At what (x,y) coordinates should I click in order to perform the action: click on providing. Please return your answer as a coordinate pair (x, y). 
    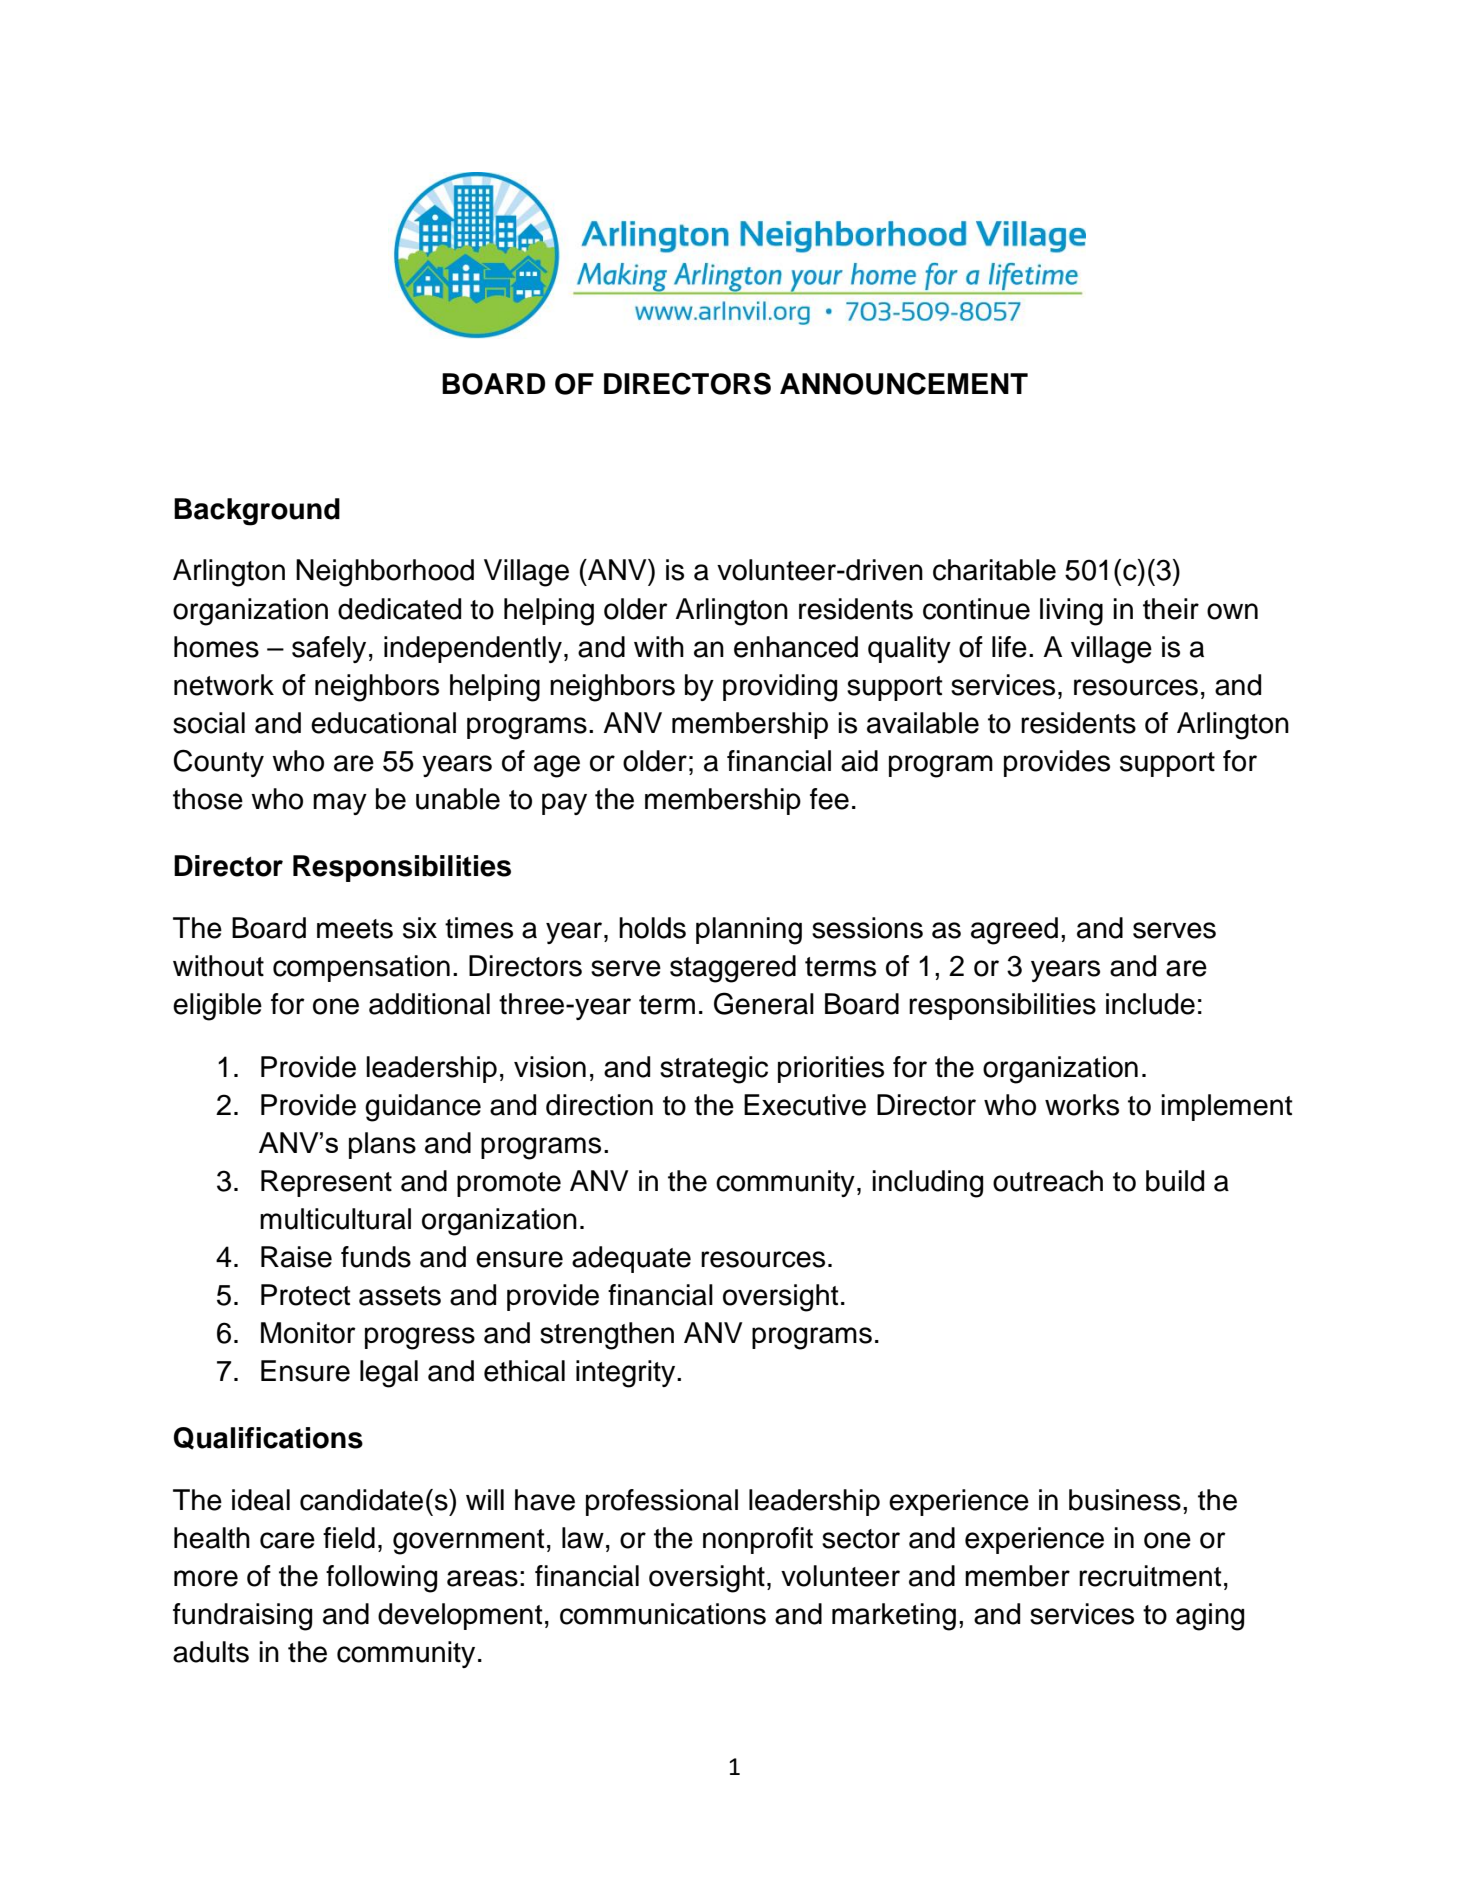
    Looking at the image, I should click on (780, 688).
